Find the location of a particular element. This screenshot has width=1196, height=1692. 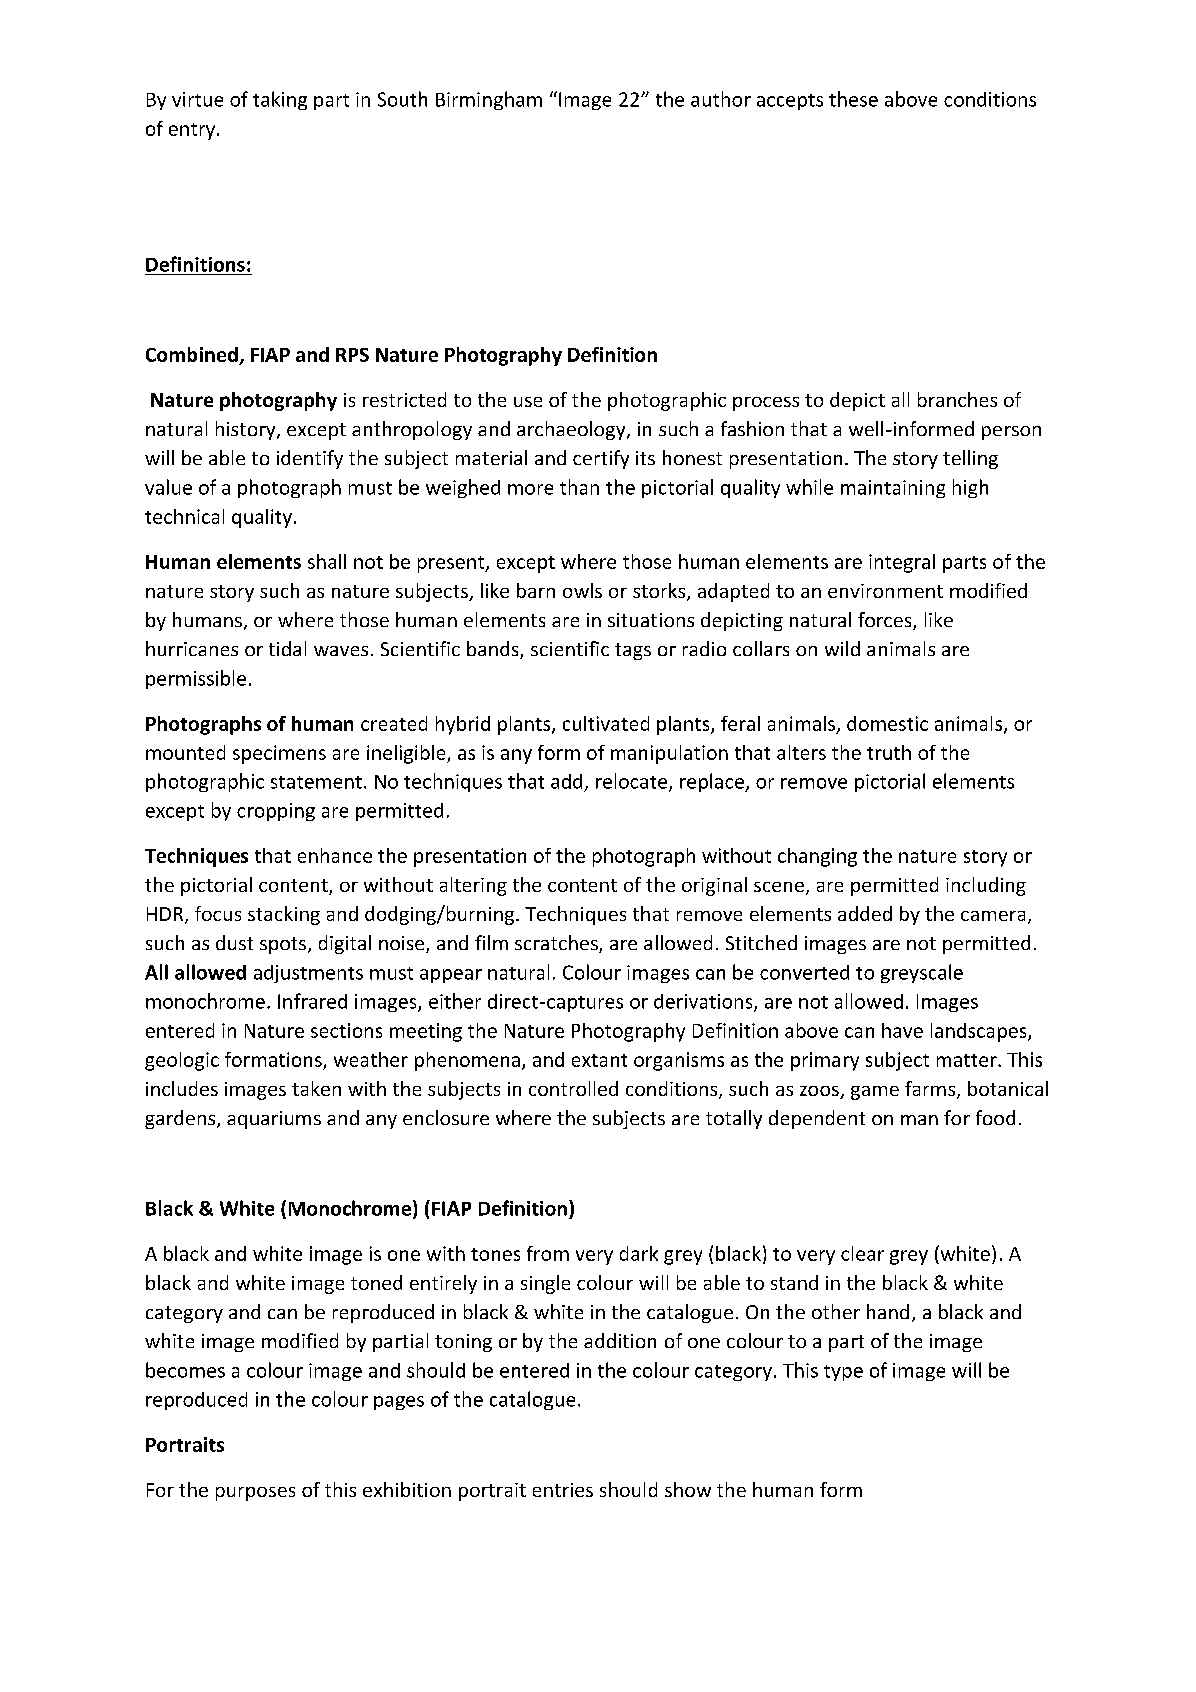

Birmingham is located at coordinates (489, 100).
